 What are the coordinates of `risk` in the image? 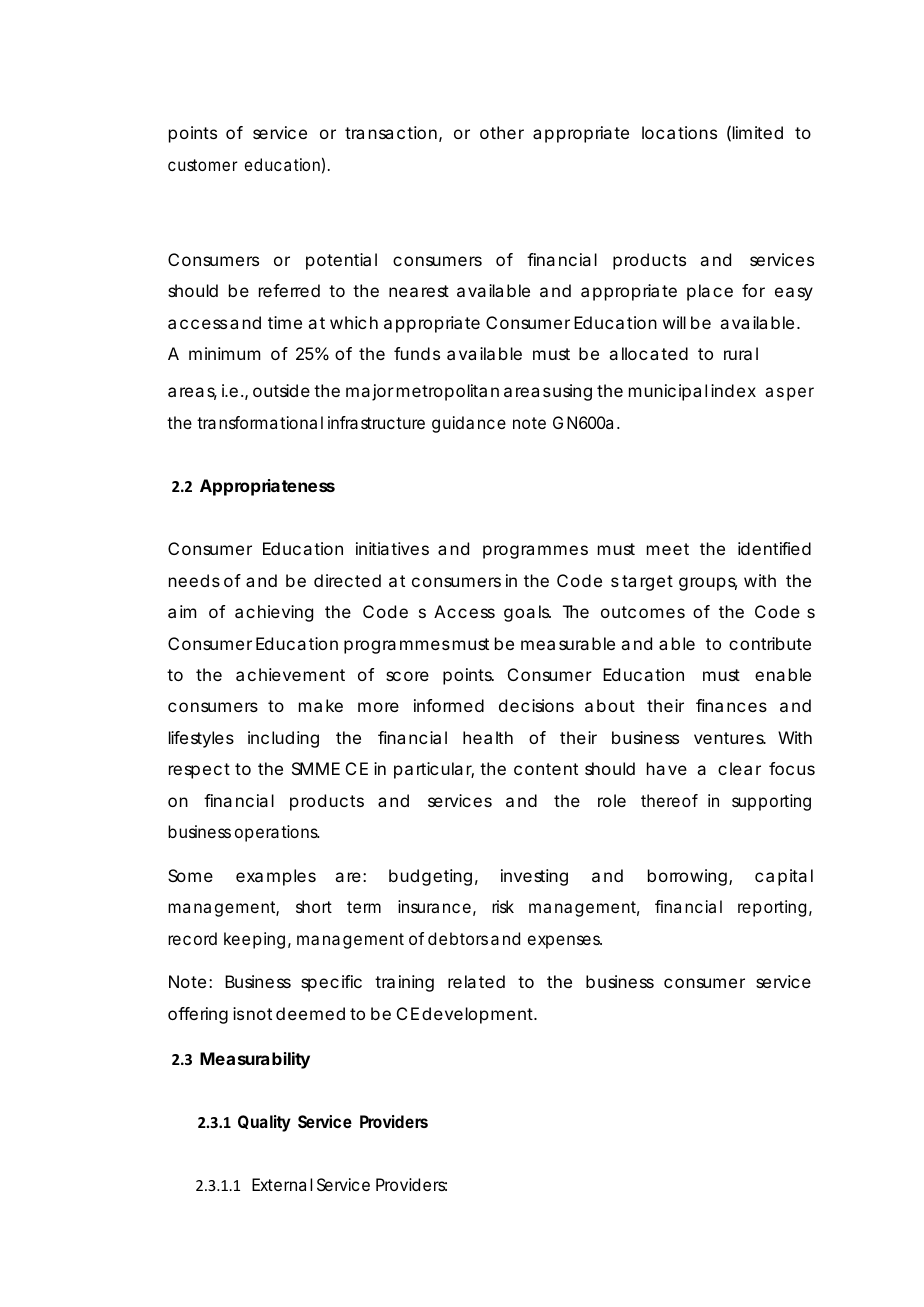 It's located at (503, 906).
